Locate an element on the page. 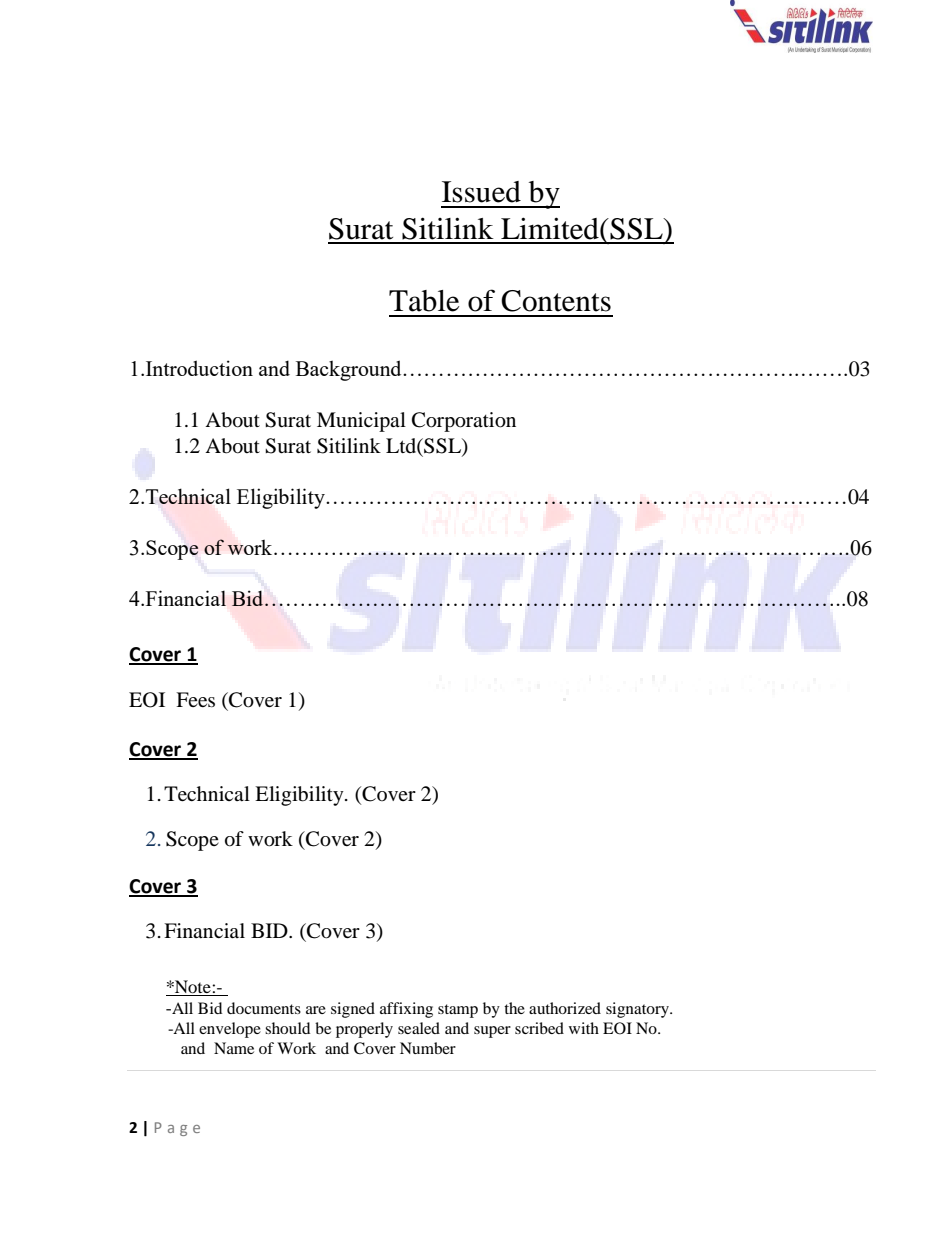  Corporation is located at coordinates (464, 422).
